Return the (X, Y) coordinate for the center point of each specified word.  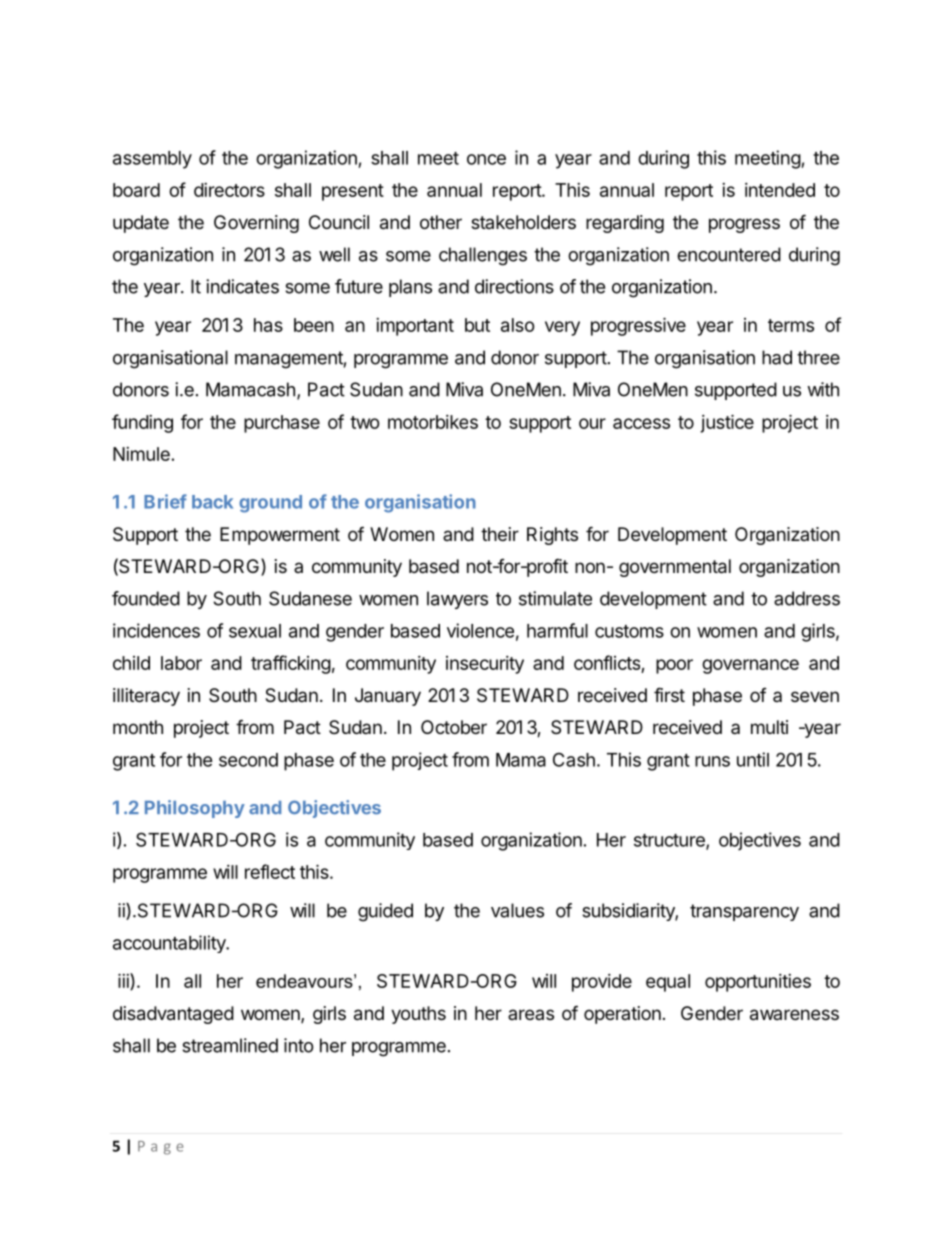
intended (780, 190)
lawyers (457, 600)
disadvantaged (173, 1015)
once (486, 159)
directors (229, 190)
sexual (255, 631)
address (807, 598)
